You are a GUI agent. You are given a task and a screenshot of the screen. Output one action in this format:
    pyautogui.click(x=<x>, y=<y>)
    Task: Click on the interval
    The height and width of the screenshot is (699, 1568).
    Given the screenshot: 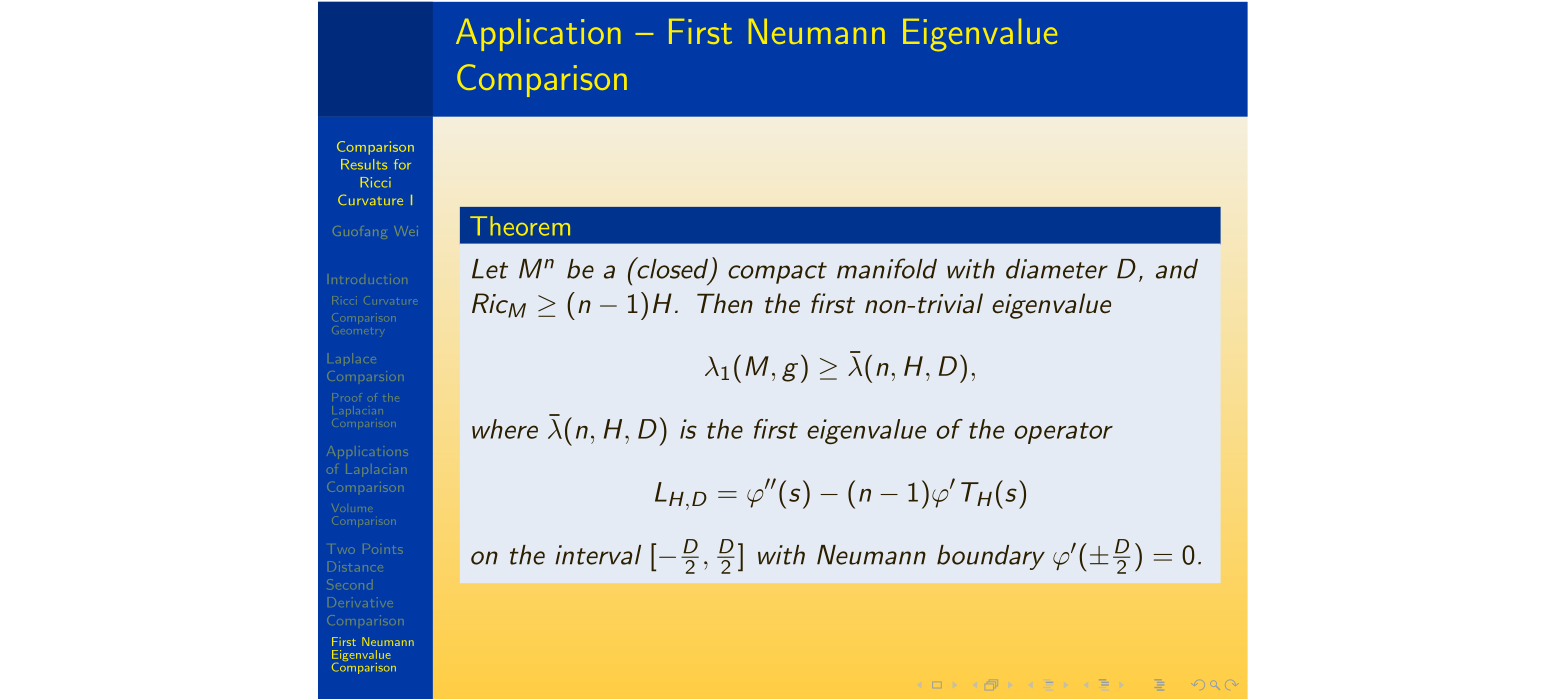 What is the action you would take?
    pyautogui.click(x=598, y=555)
